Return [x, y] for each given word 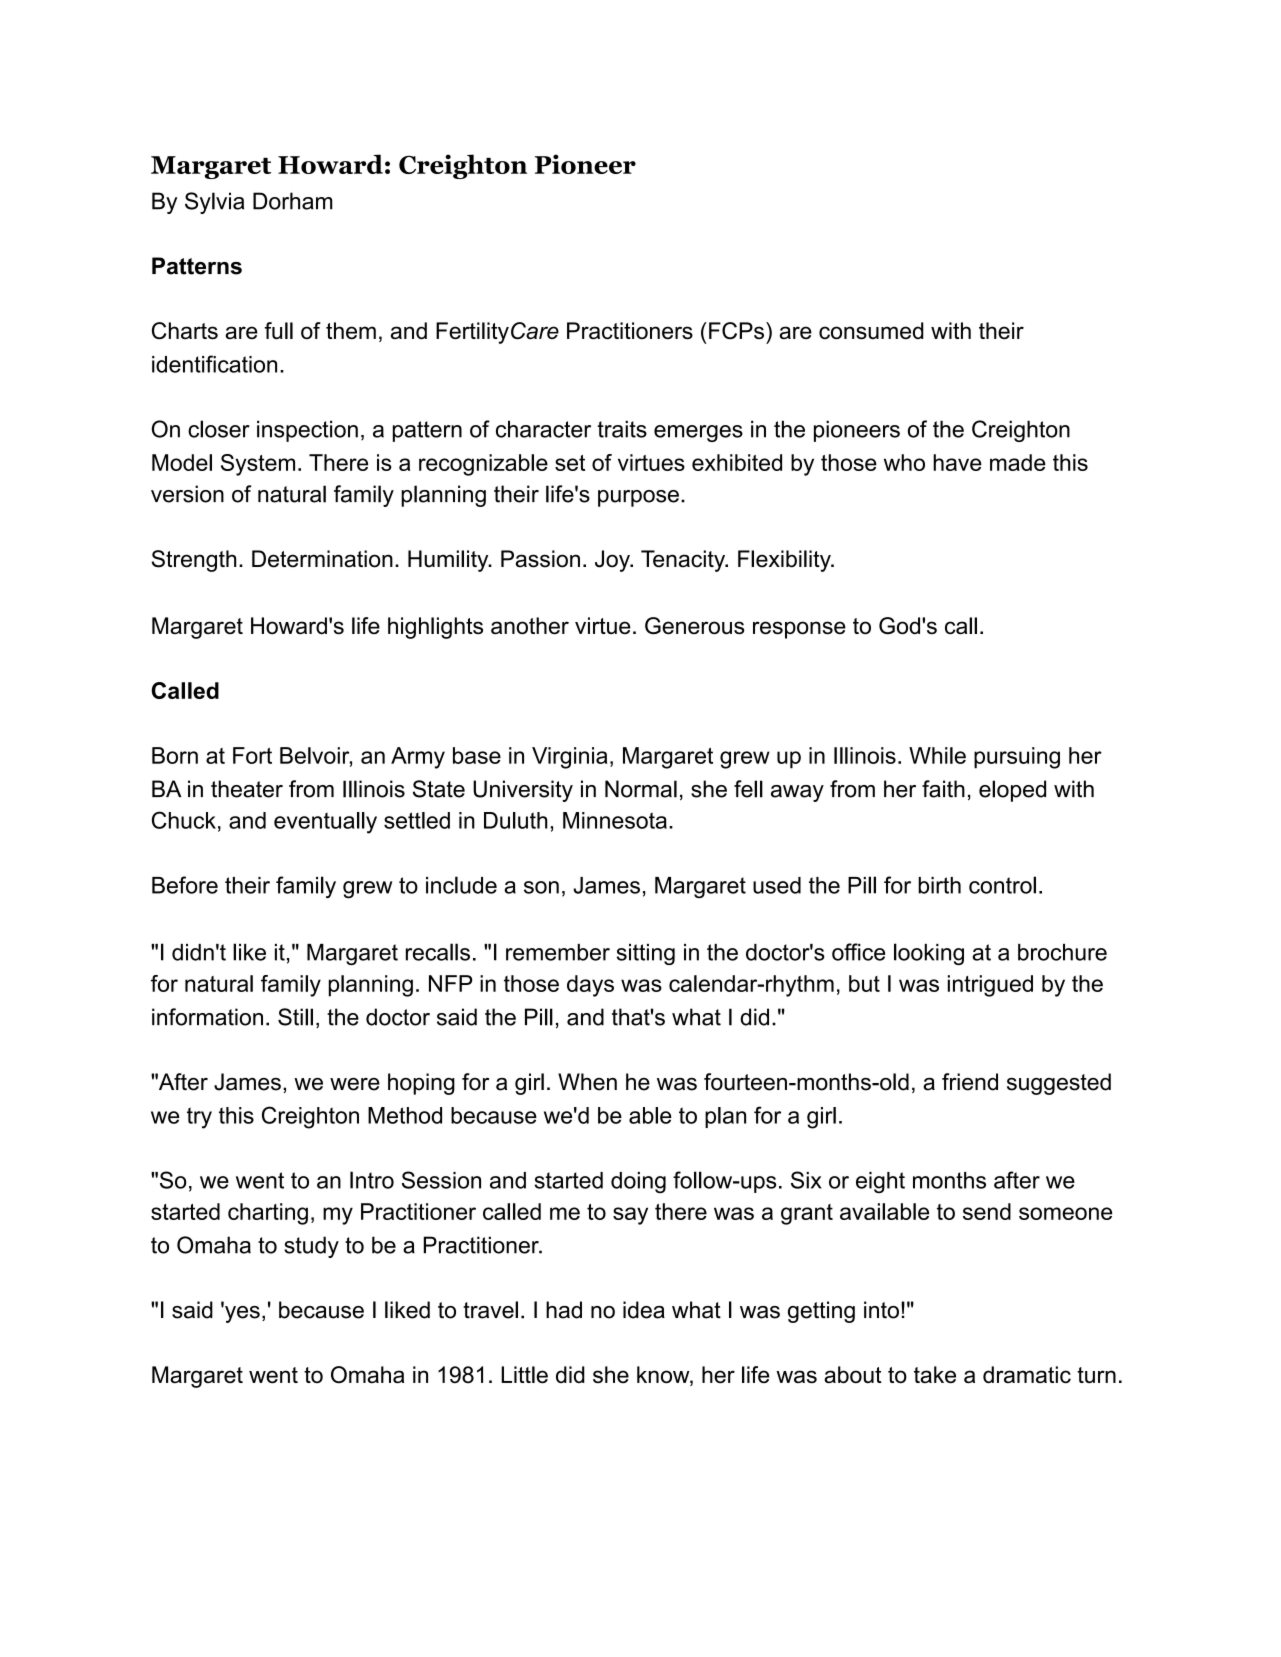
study [311, 1247]
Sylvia [214, 203]
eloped [1012, 791]
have [957, 462]
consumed [871, 331]
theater [247, 789]
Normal [641, 789]
